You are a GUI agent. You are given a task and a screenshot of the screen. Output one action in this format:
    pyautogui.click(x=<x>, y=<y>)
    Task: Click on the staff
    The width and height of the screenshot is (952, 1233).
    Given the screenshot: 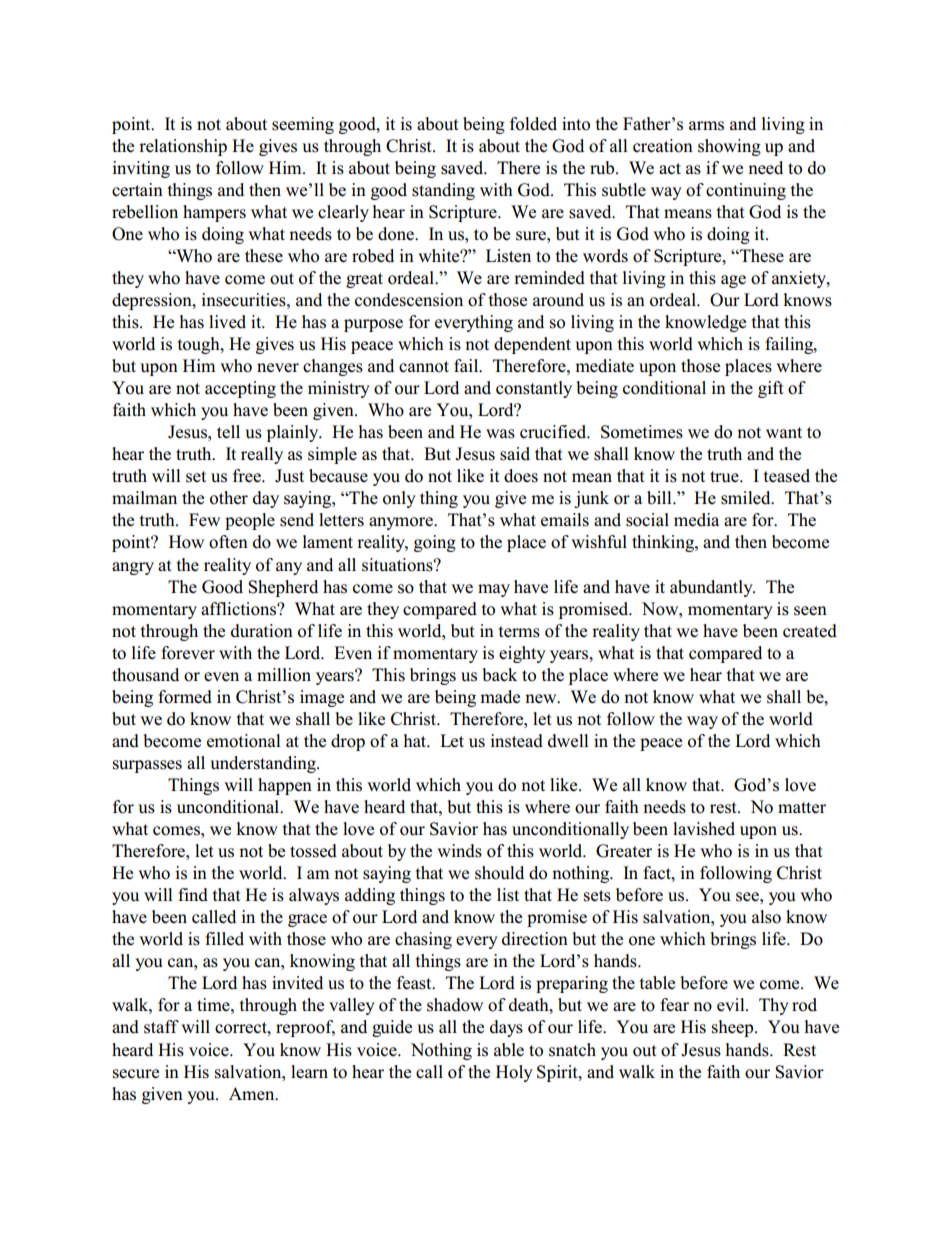 What is the action you would take?
    pyautogui.click(x=161, y=1027)
